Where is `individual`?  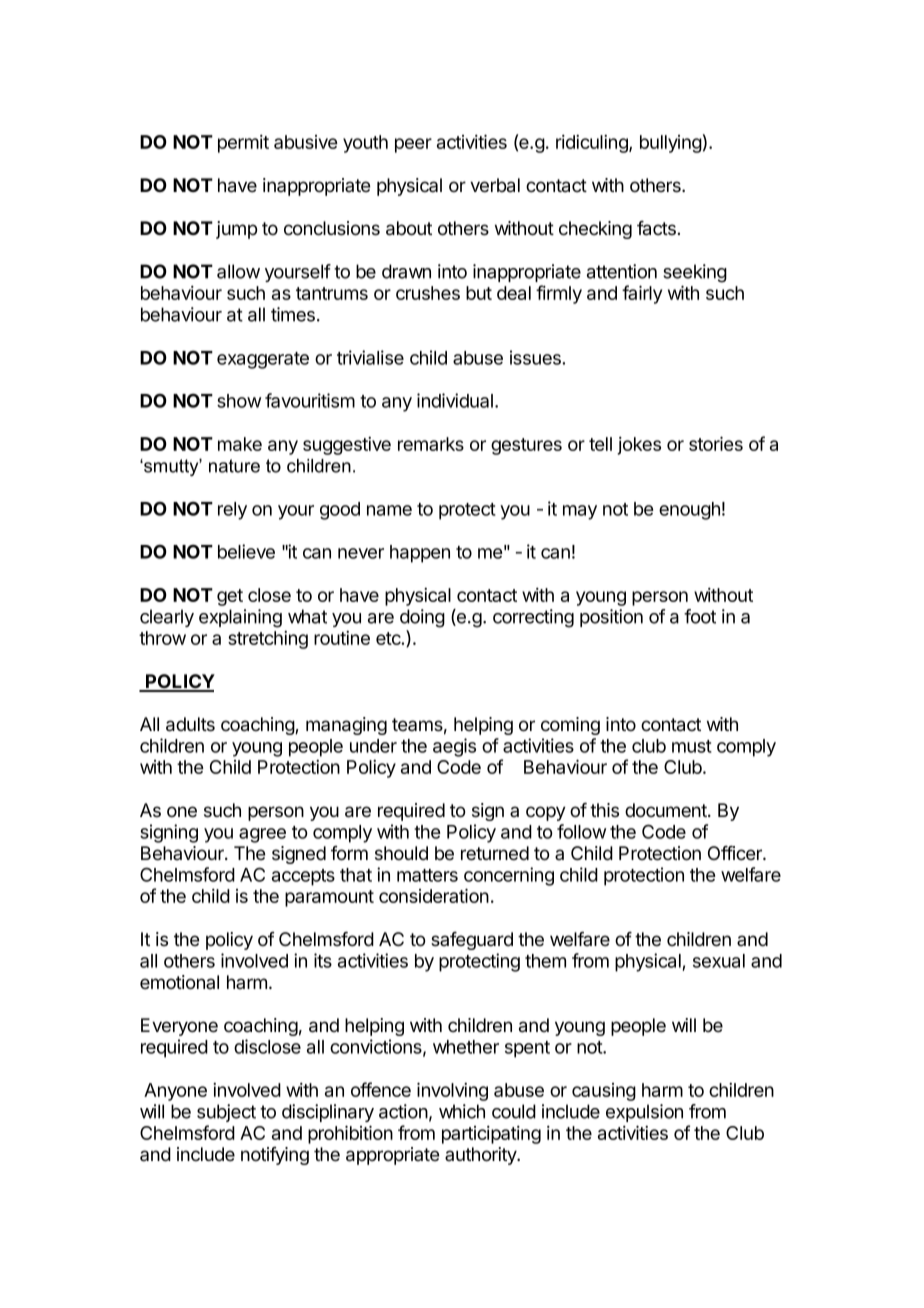
individual is located at coordinates (455, 400).
